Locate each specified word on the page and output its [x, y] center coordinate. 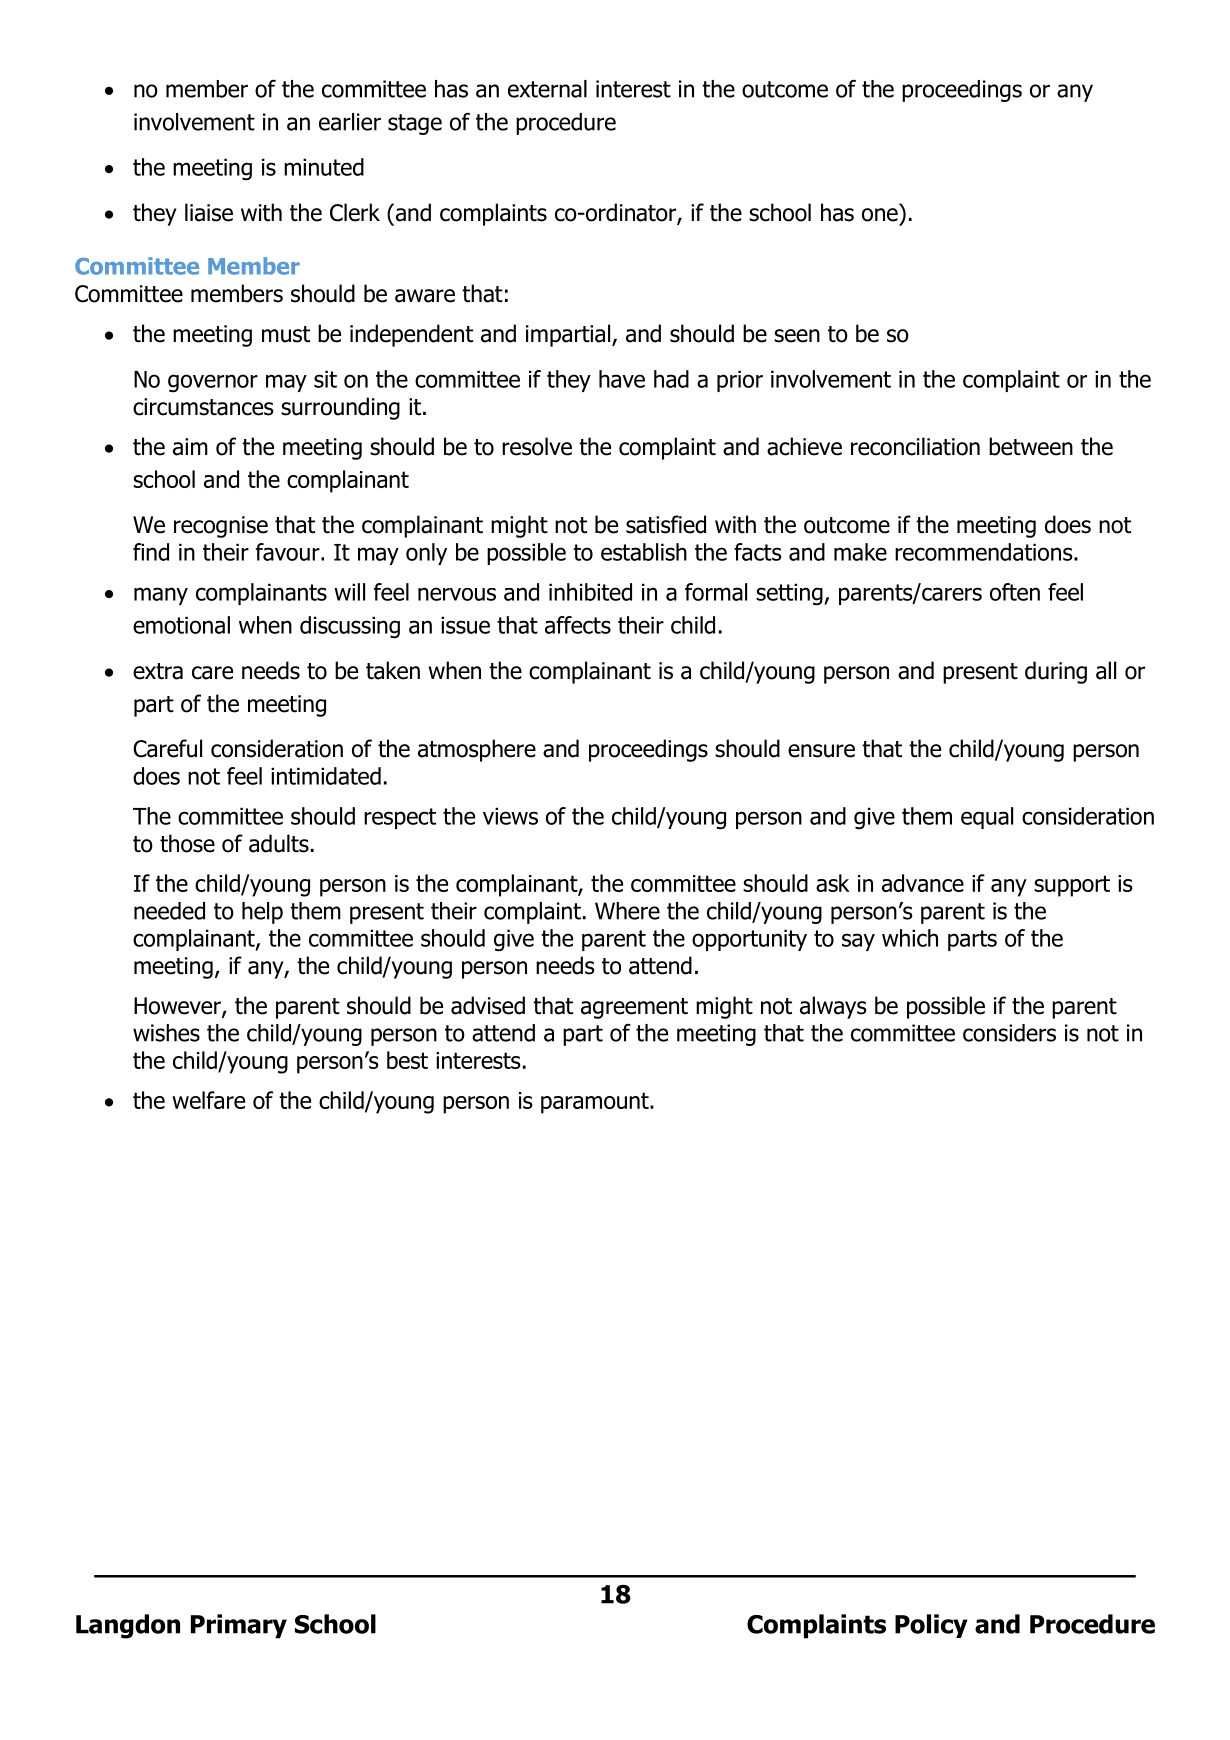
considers [1009, 1033]
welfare [208, 1100]
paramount [596, 1103]
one [880, 215]
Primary [239, 1626]
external [547, 89]
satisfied [666, 524]
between [1031, 446]
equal [987, 818]
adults [279, 843]
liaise [209, 212]
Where [627, 911]
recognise [221, 527]
